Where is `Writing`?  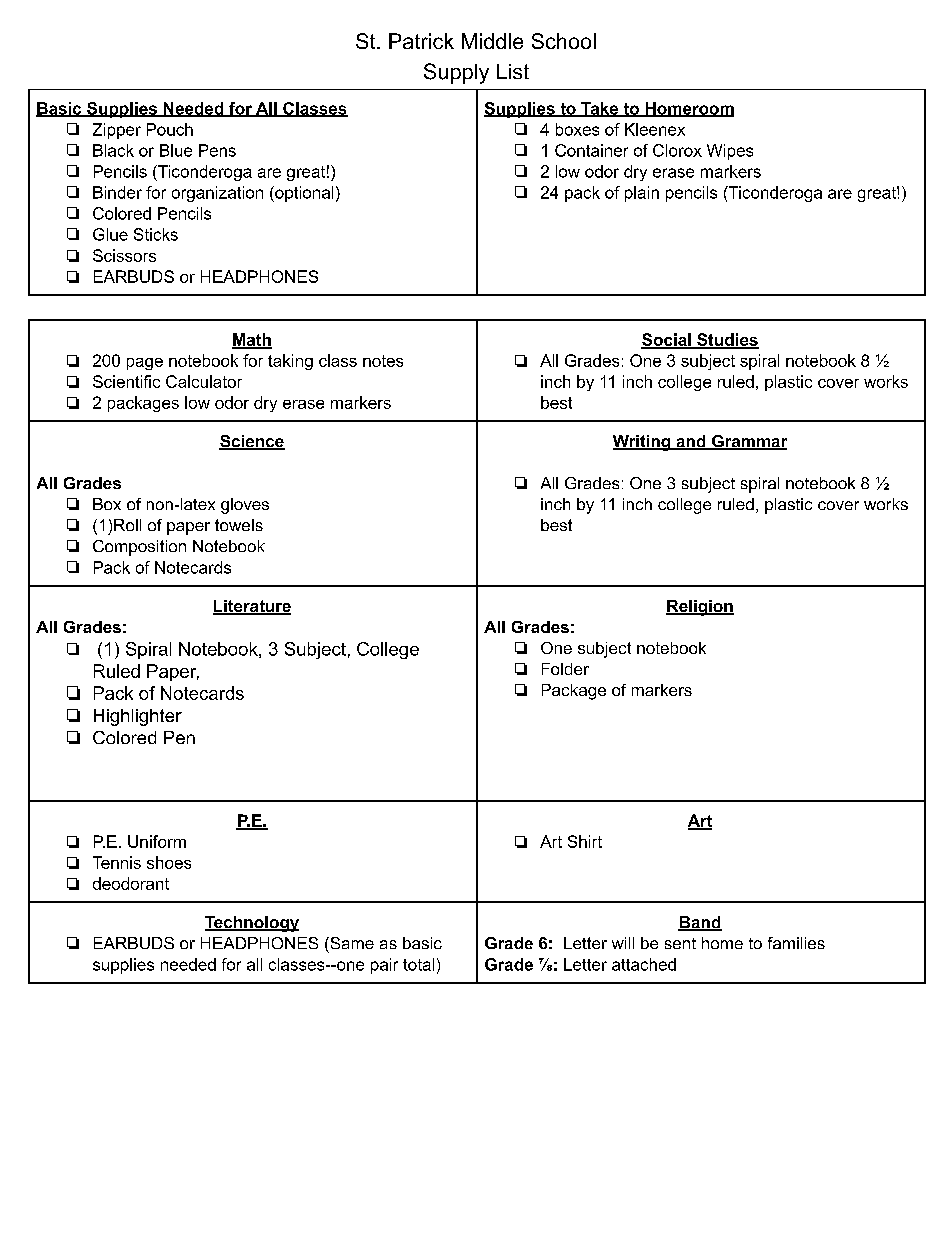
Writing is located at coordinates (643, 443).
